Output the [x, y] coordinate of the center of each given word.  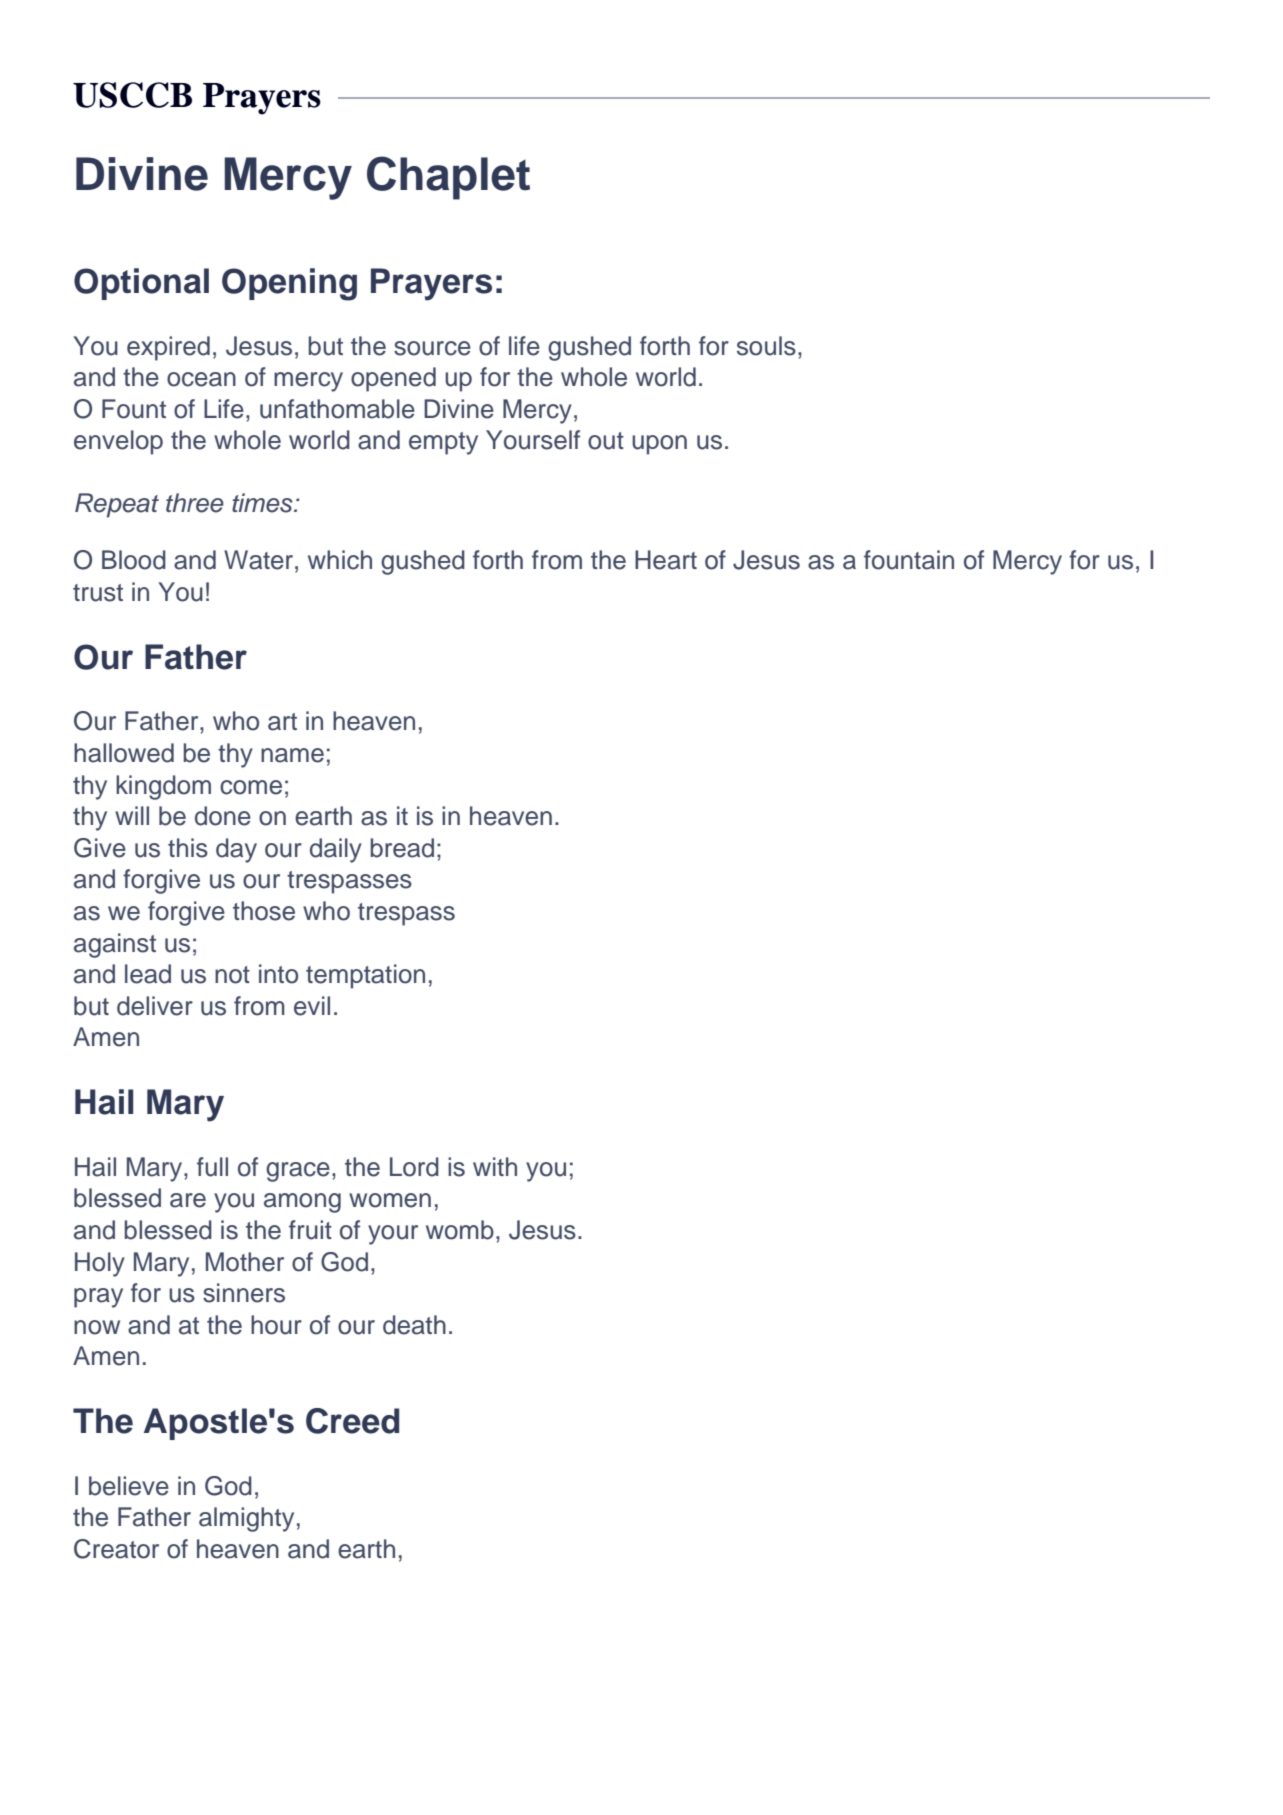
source [432, 348]
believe [129, 1486]
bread [402, 848]
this [188, 848]
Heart [666, 560]
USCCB [132, 95]
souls [766, 346]
